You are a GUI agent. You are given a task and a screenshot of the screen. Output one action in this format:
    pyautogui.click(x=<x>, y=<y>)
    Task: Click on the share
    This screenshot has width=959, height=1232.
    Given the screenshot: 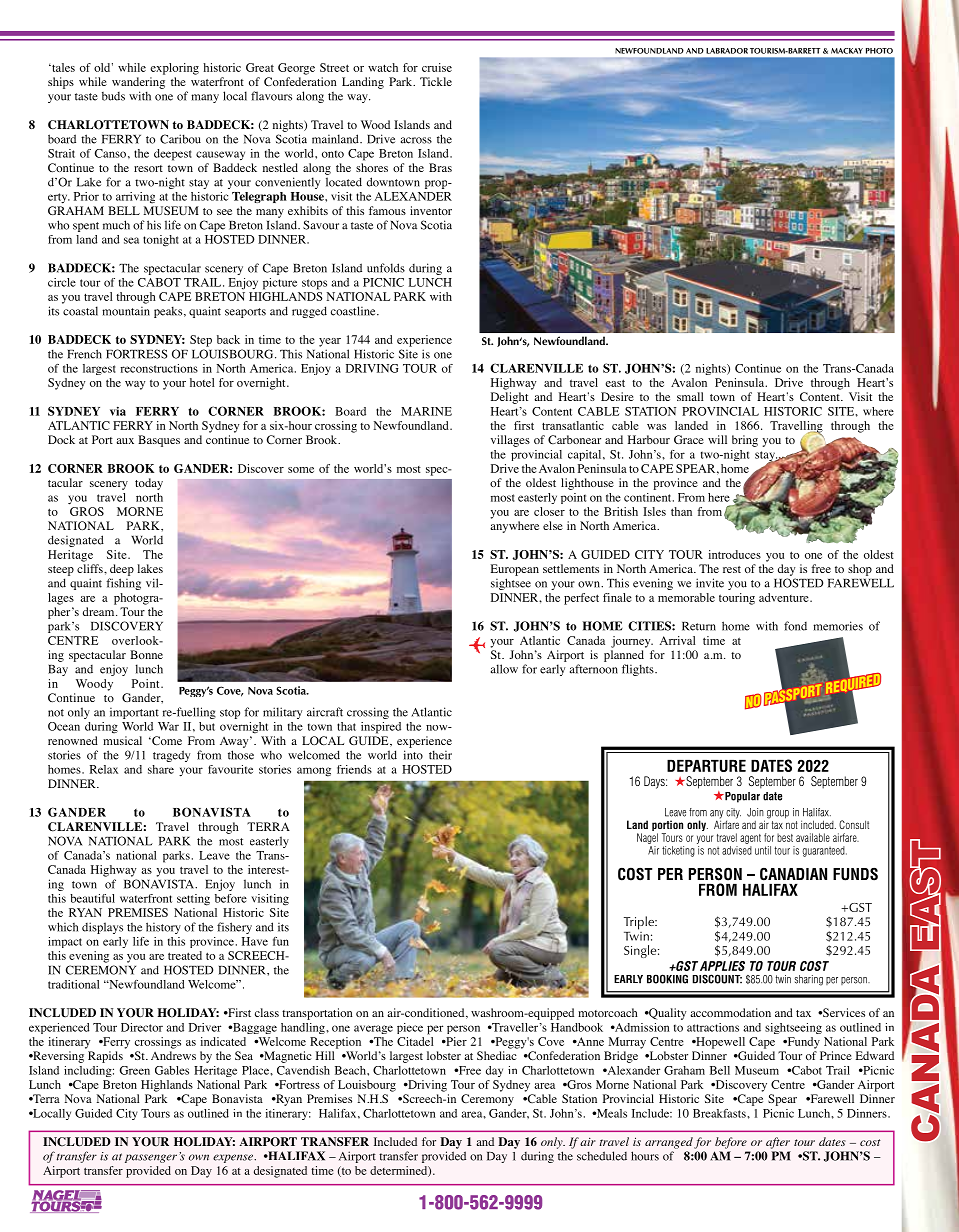 What is the action you would take?
    pyautogui.click(x=161, y=769)
